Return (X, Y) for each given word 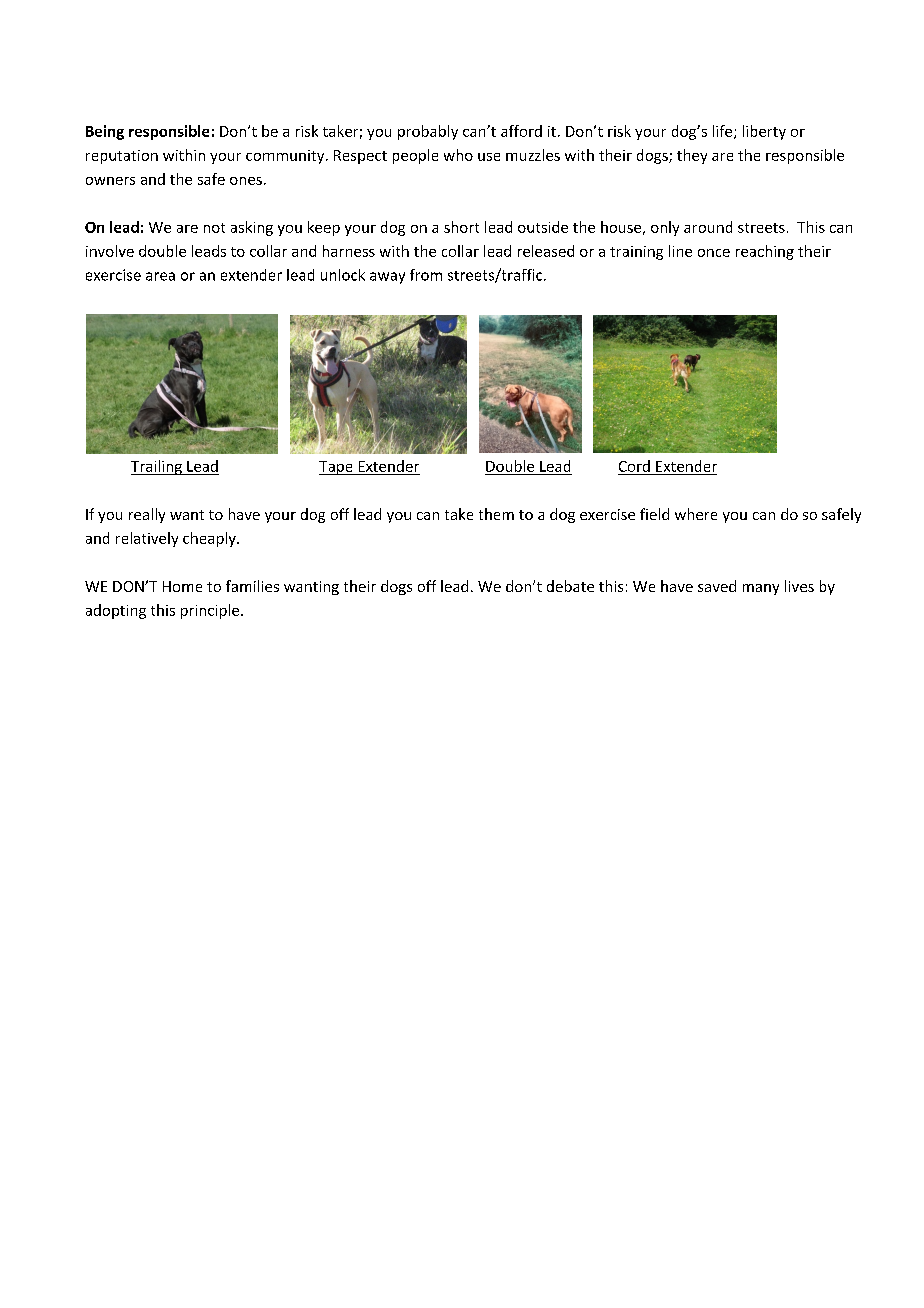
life (724, 132)
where (696, 514)
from (426, 275)
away (387, 278)
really (147, 515)
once (714, 253)
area (160, 276)
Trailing (157, 467)
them (496, 514)
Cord (634, 466)
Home (182, 586)
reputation (122, 157)
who (458, 155)
